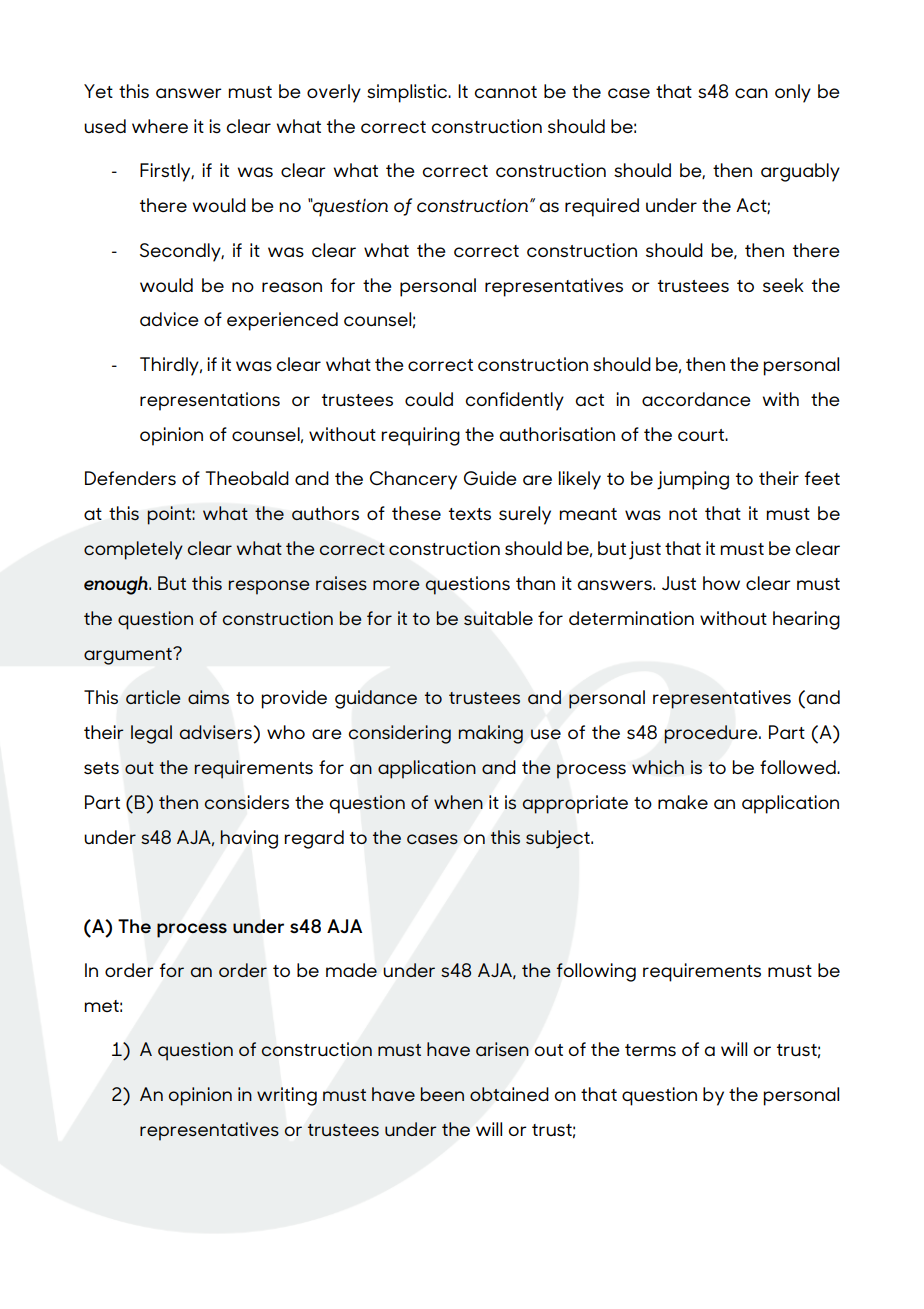 This page has width=924, height=1309. I want to click on advice, so click(169, 319).
